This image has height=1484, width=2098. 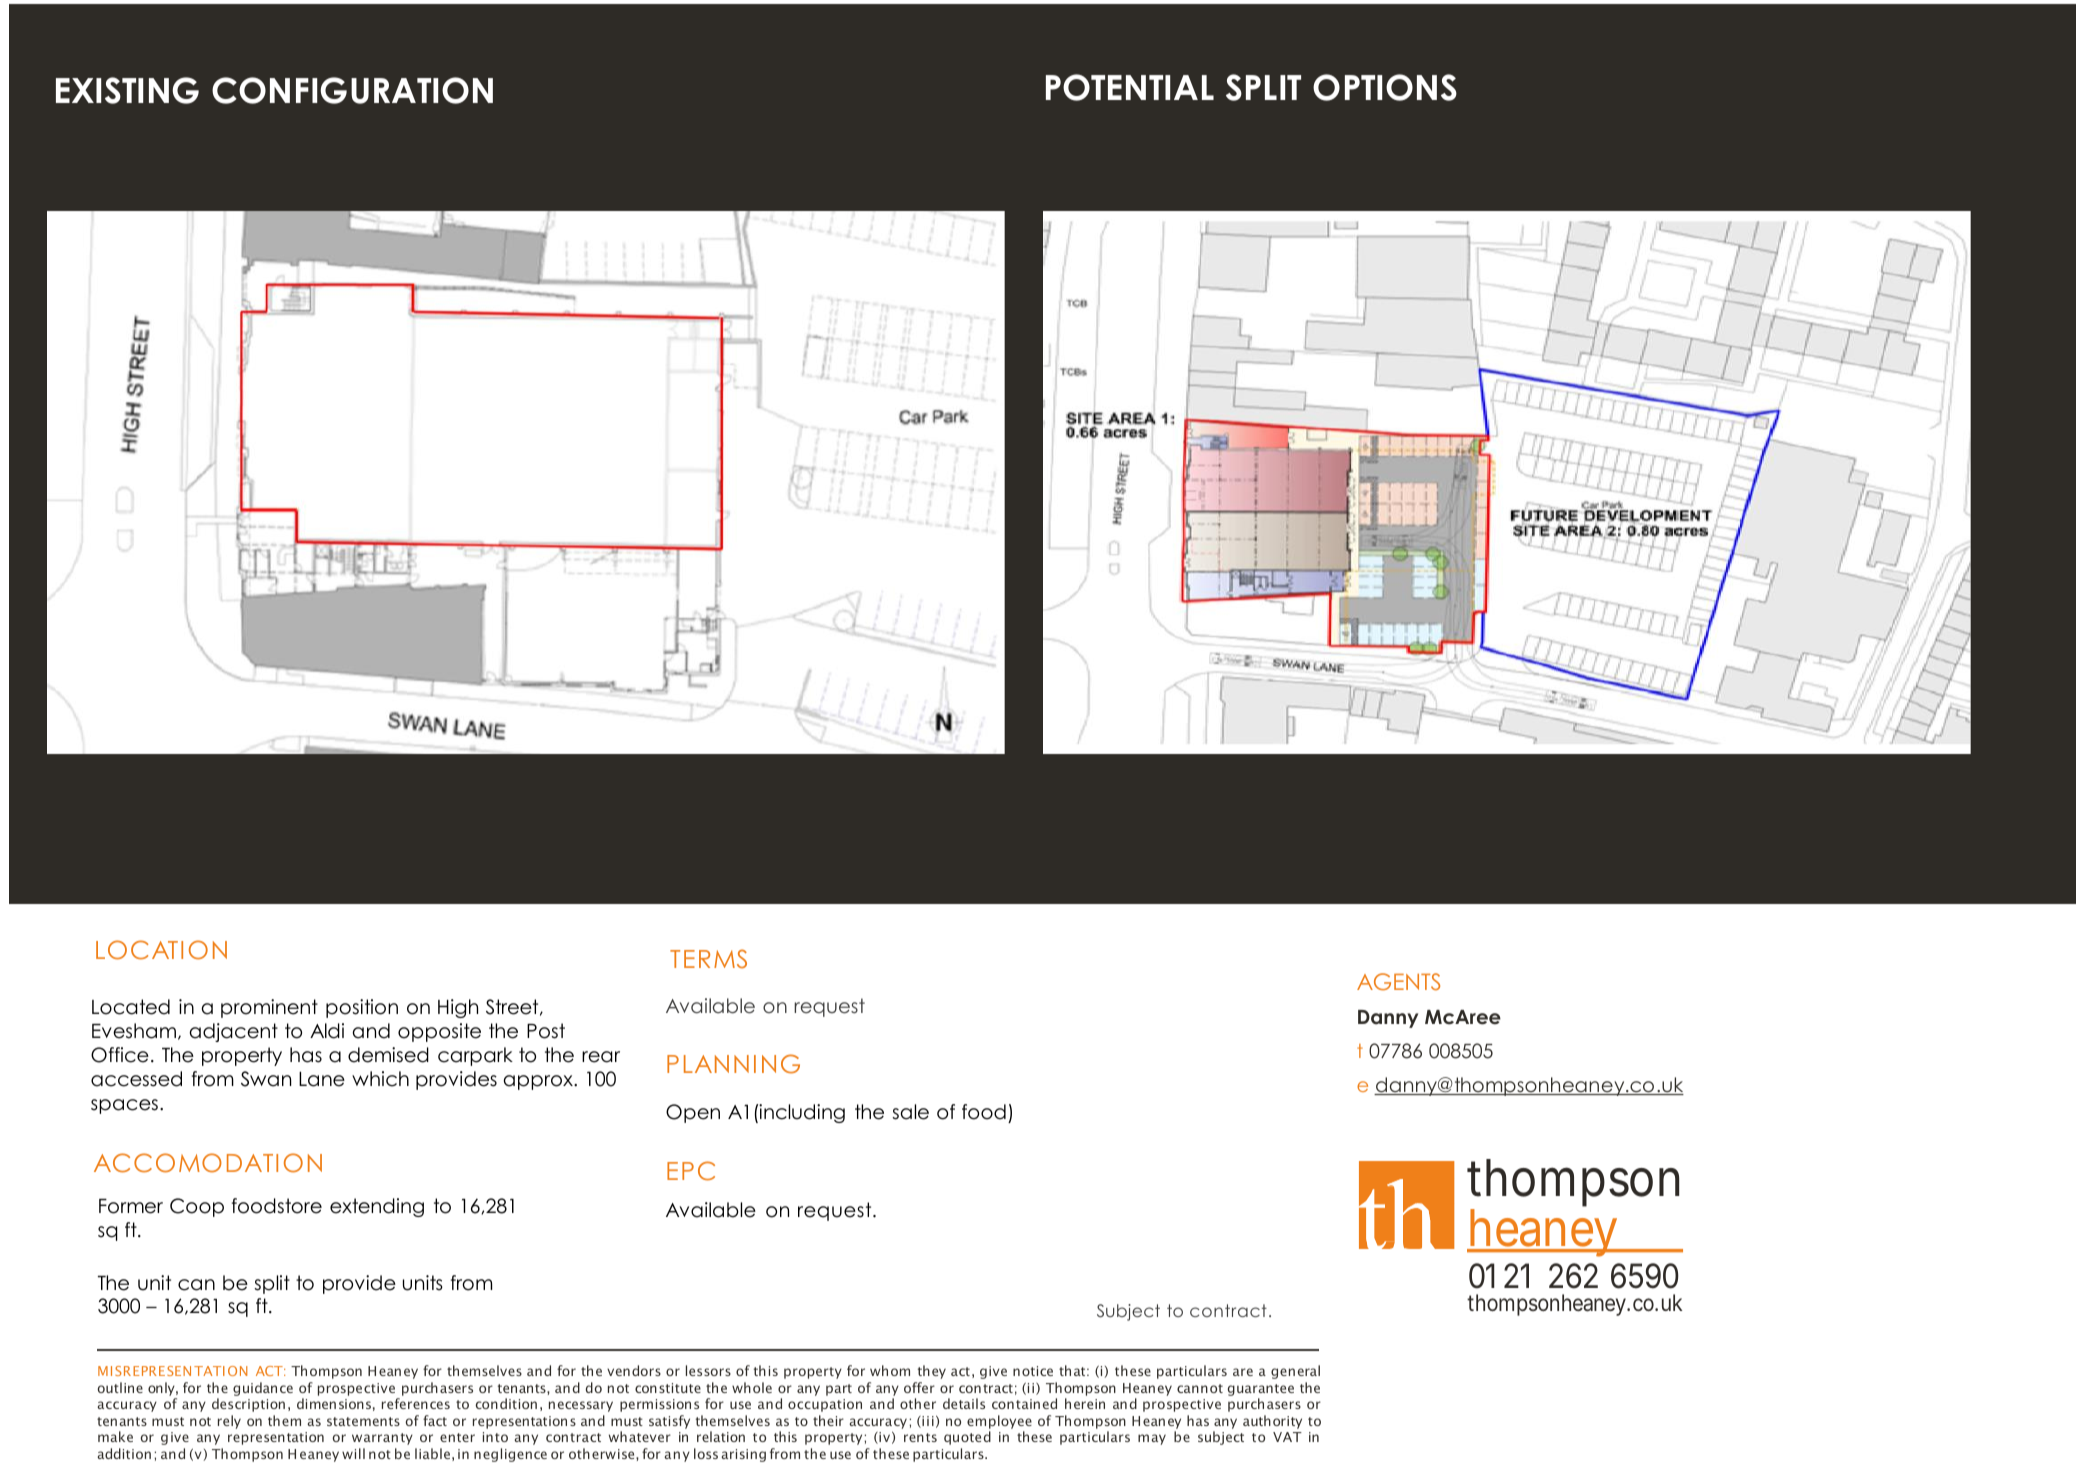 I want to click on POTENTIAL, so click(x=1130, y=87).
